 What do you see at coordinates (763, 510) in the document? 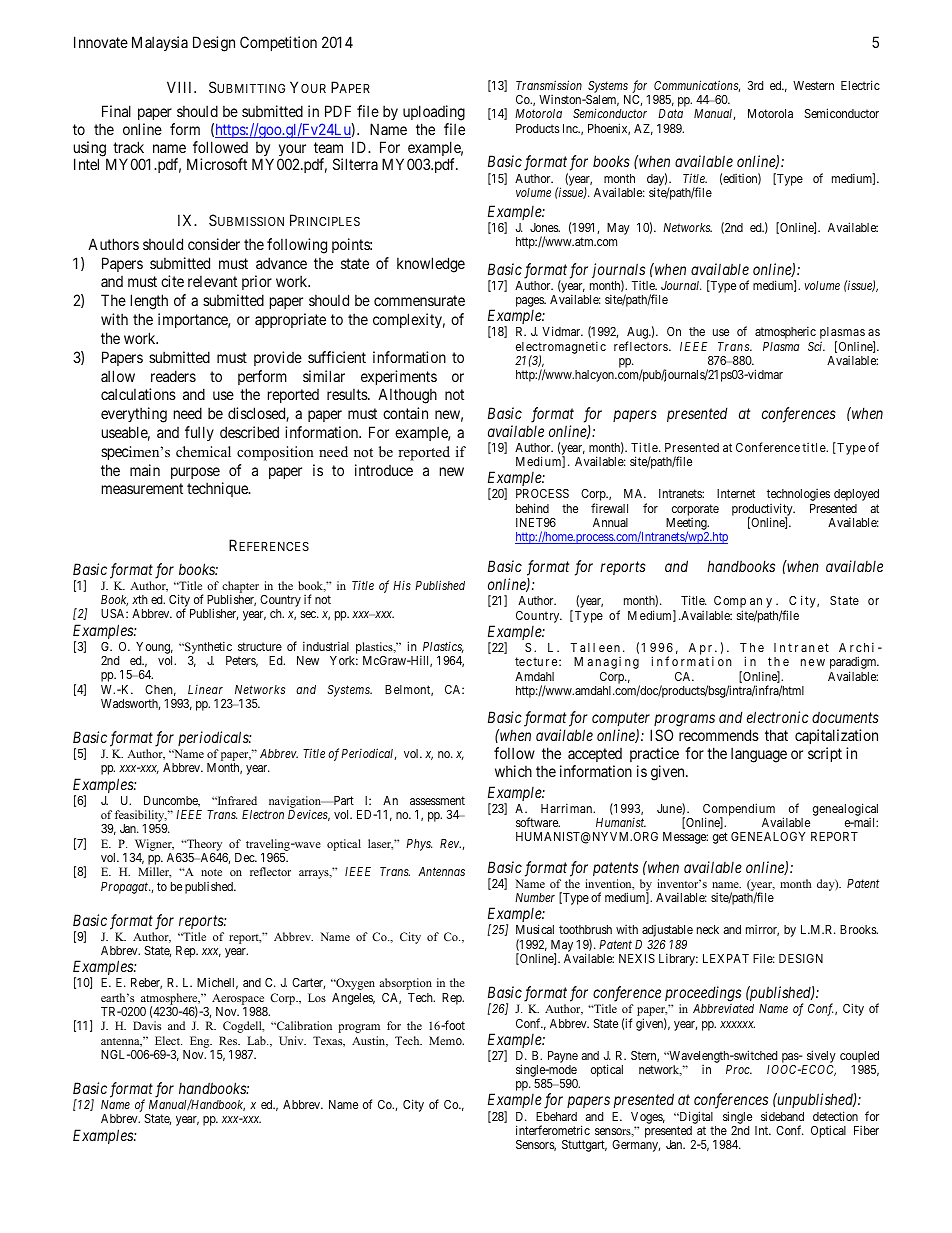
I see `productivity` at bounding box center [763, 510].
